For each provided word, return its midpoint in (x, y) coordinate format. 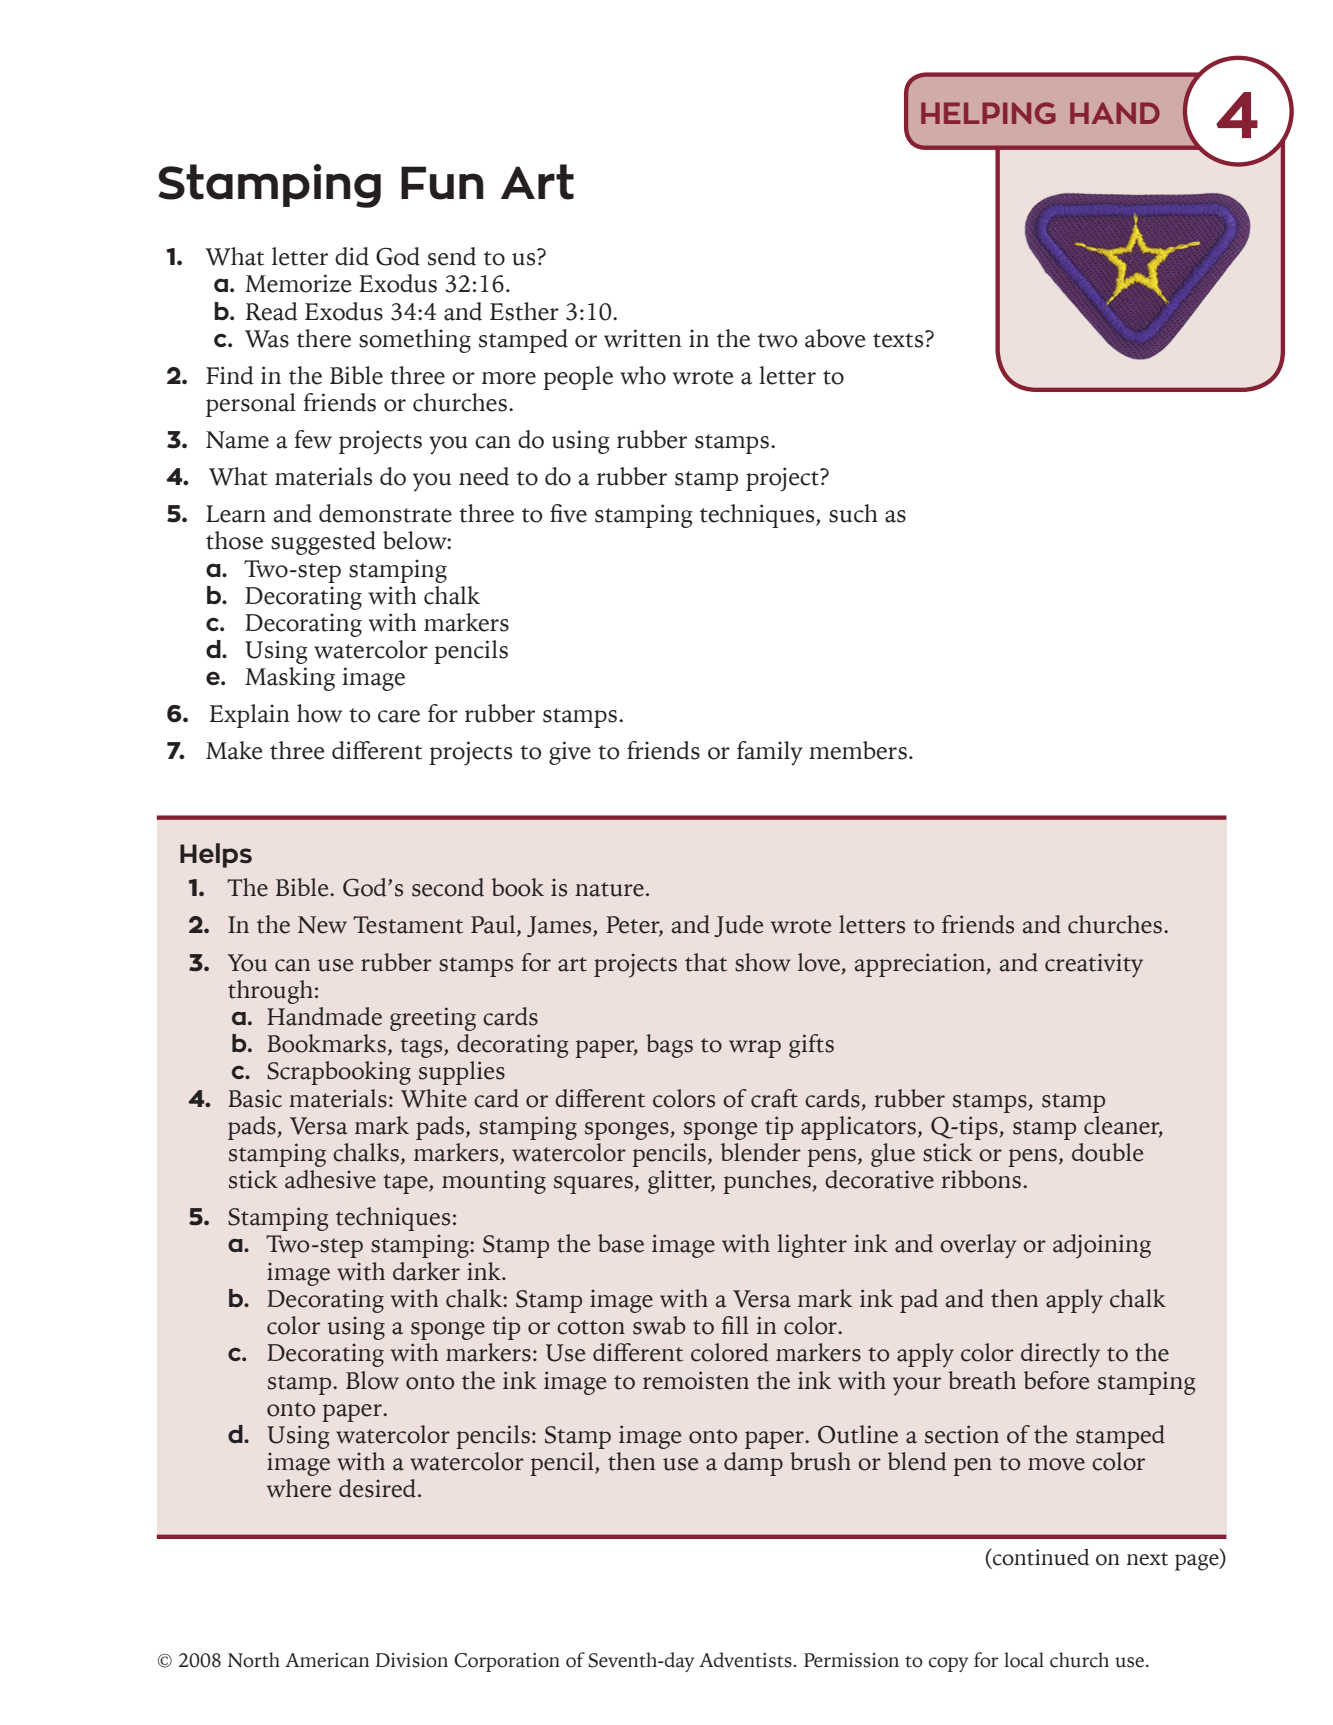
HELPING (988, 113)
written (642, 338)
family (770, 753)
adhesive (330, 1179)
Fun (442, 183)
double (1107, 1152)
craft (774, 1098)
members (858, 750)
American (327, 1660)
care (399, 716)
